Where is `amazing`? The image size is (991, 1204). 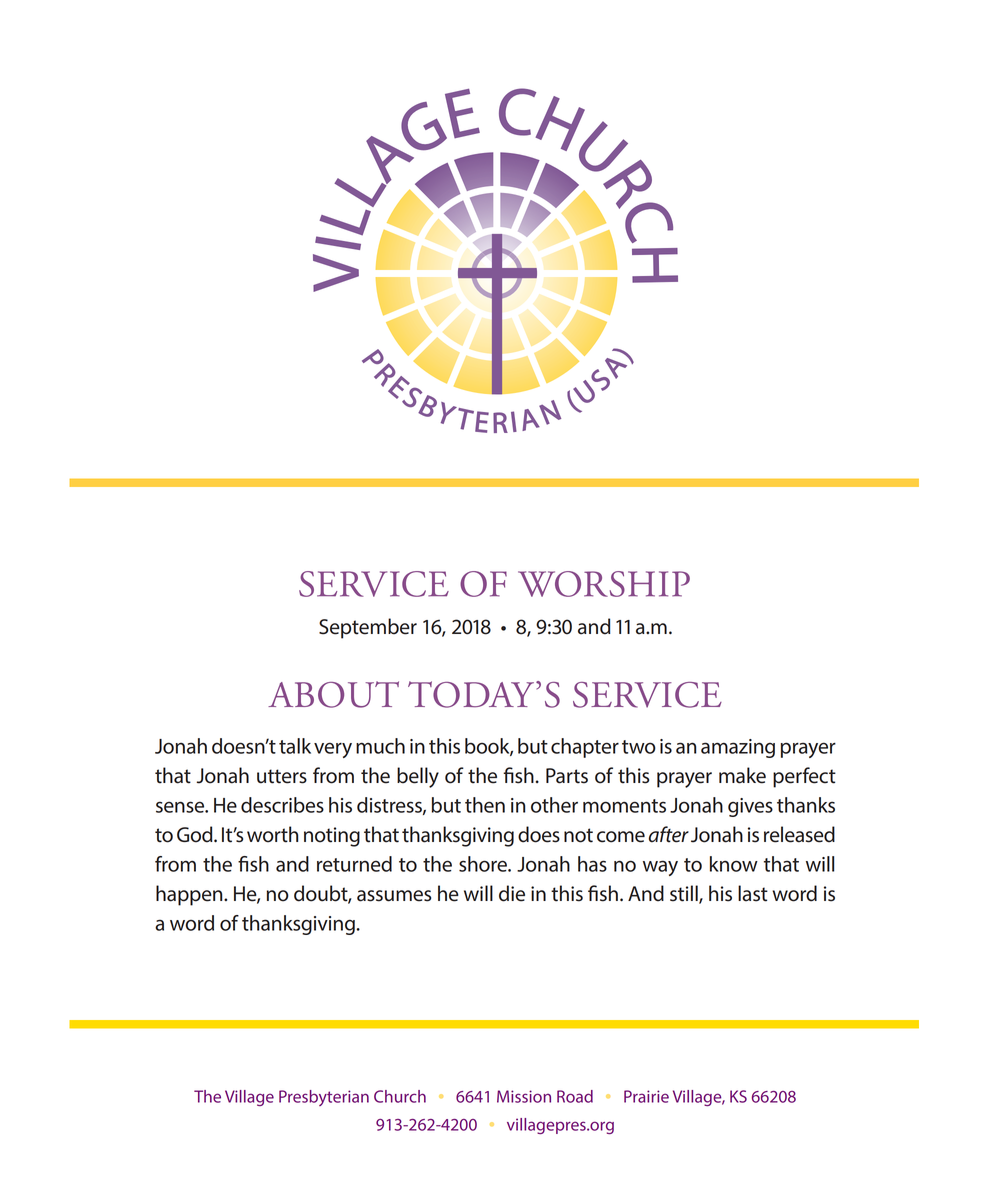
amazing is located at coordinates (738, 748).
